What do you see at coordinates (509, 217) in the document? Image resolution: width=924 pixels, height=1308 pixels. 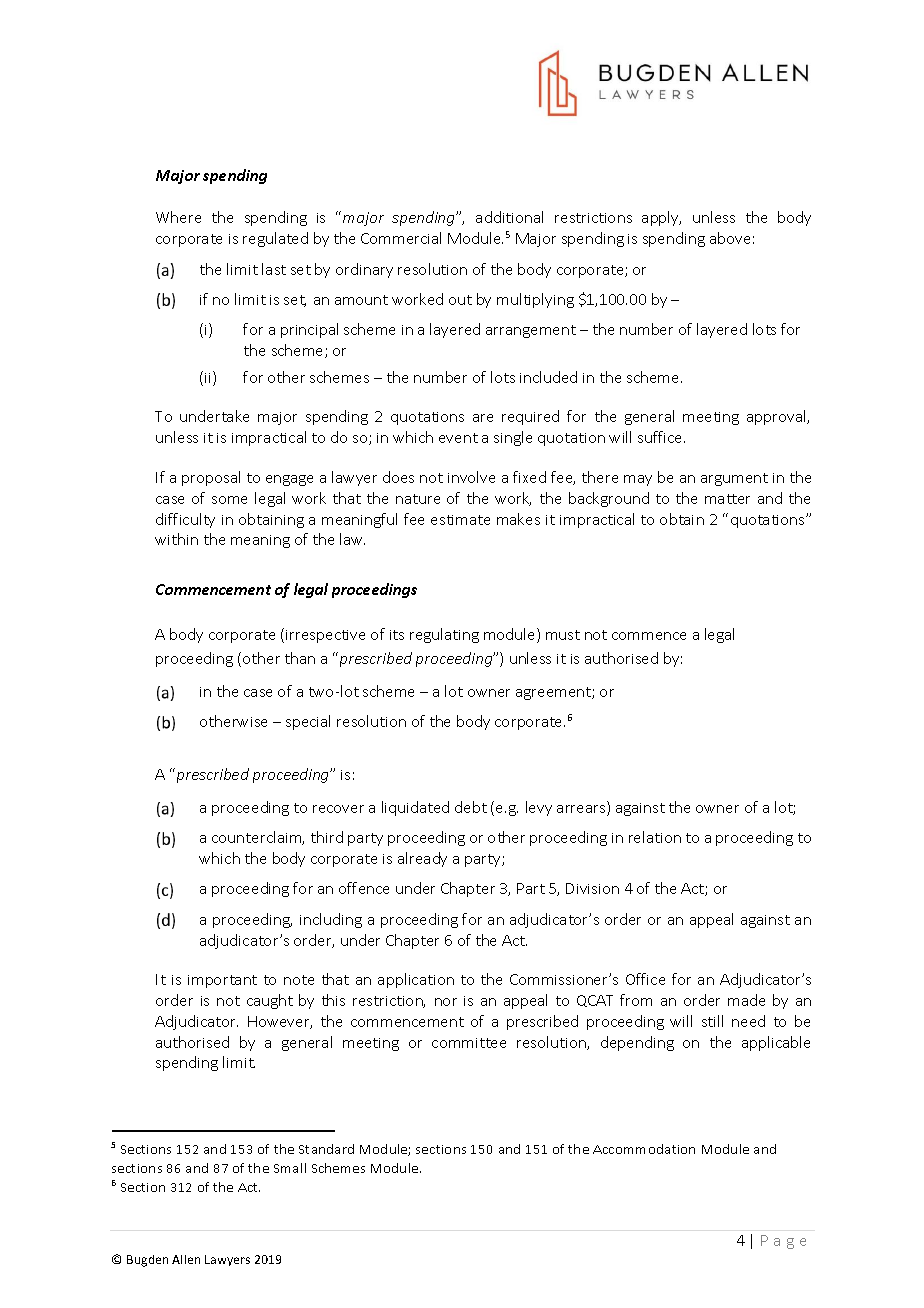 I see `additional` at bounding box center [509, 217].
